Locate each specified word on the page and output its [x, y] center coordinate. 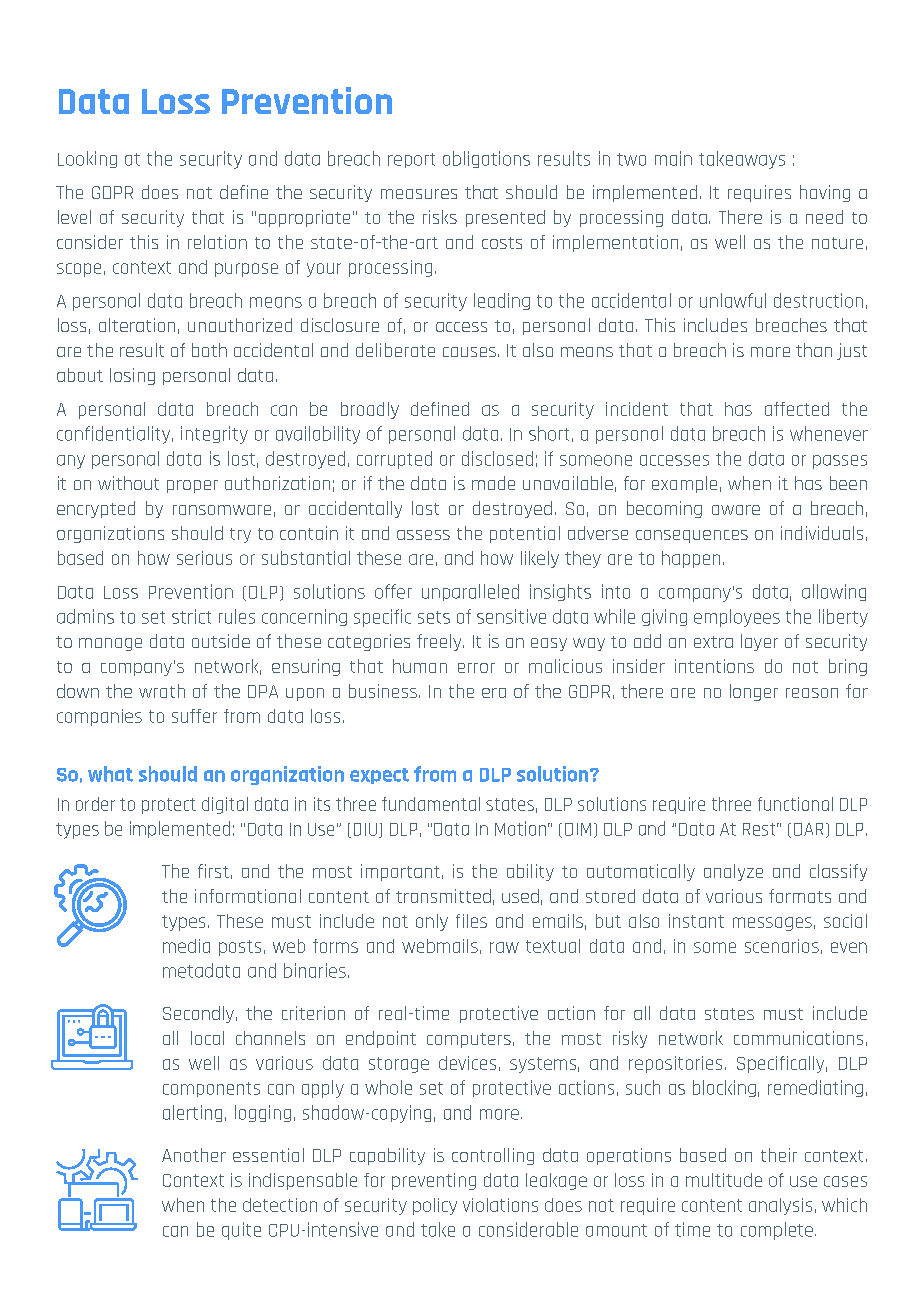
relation [217, 242]
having [825, 193]
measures [419, 194]
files [471, 921]
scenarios [782, 946]
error [476, 668]
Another [194, 1155]
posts [240, 948]
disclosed [497, 458]
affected [797, 409]
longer [754, 692]
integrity [214, 435]
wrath [162, 691]
